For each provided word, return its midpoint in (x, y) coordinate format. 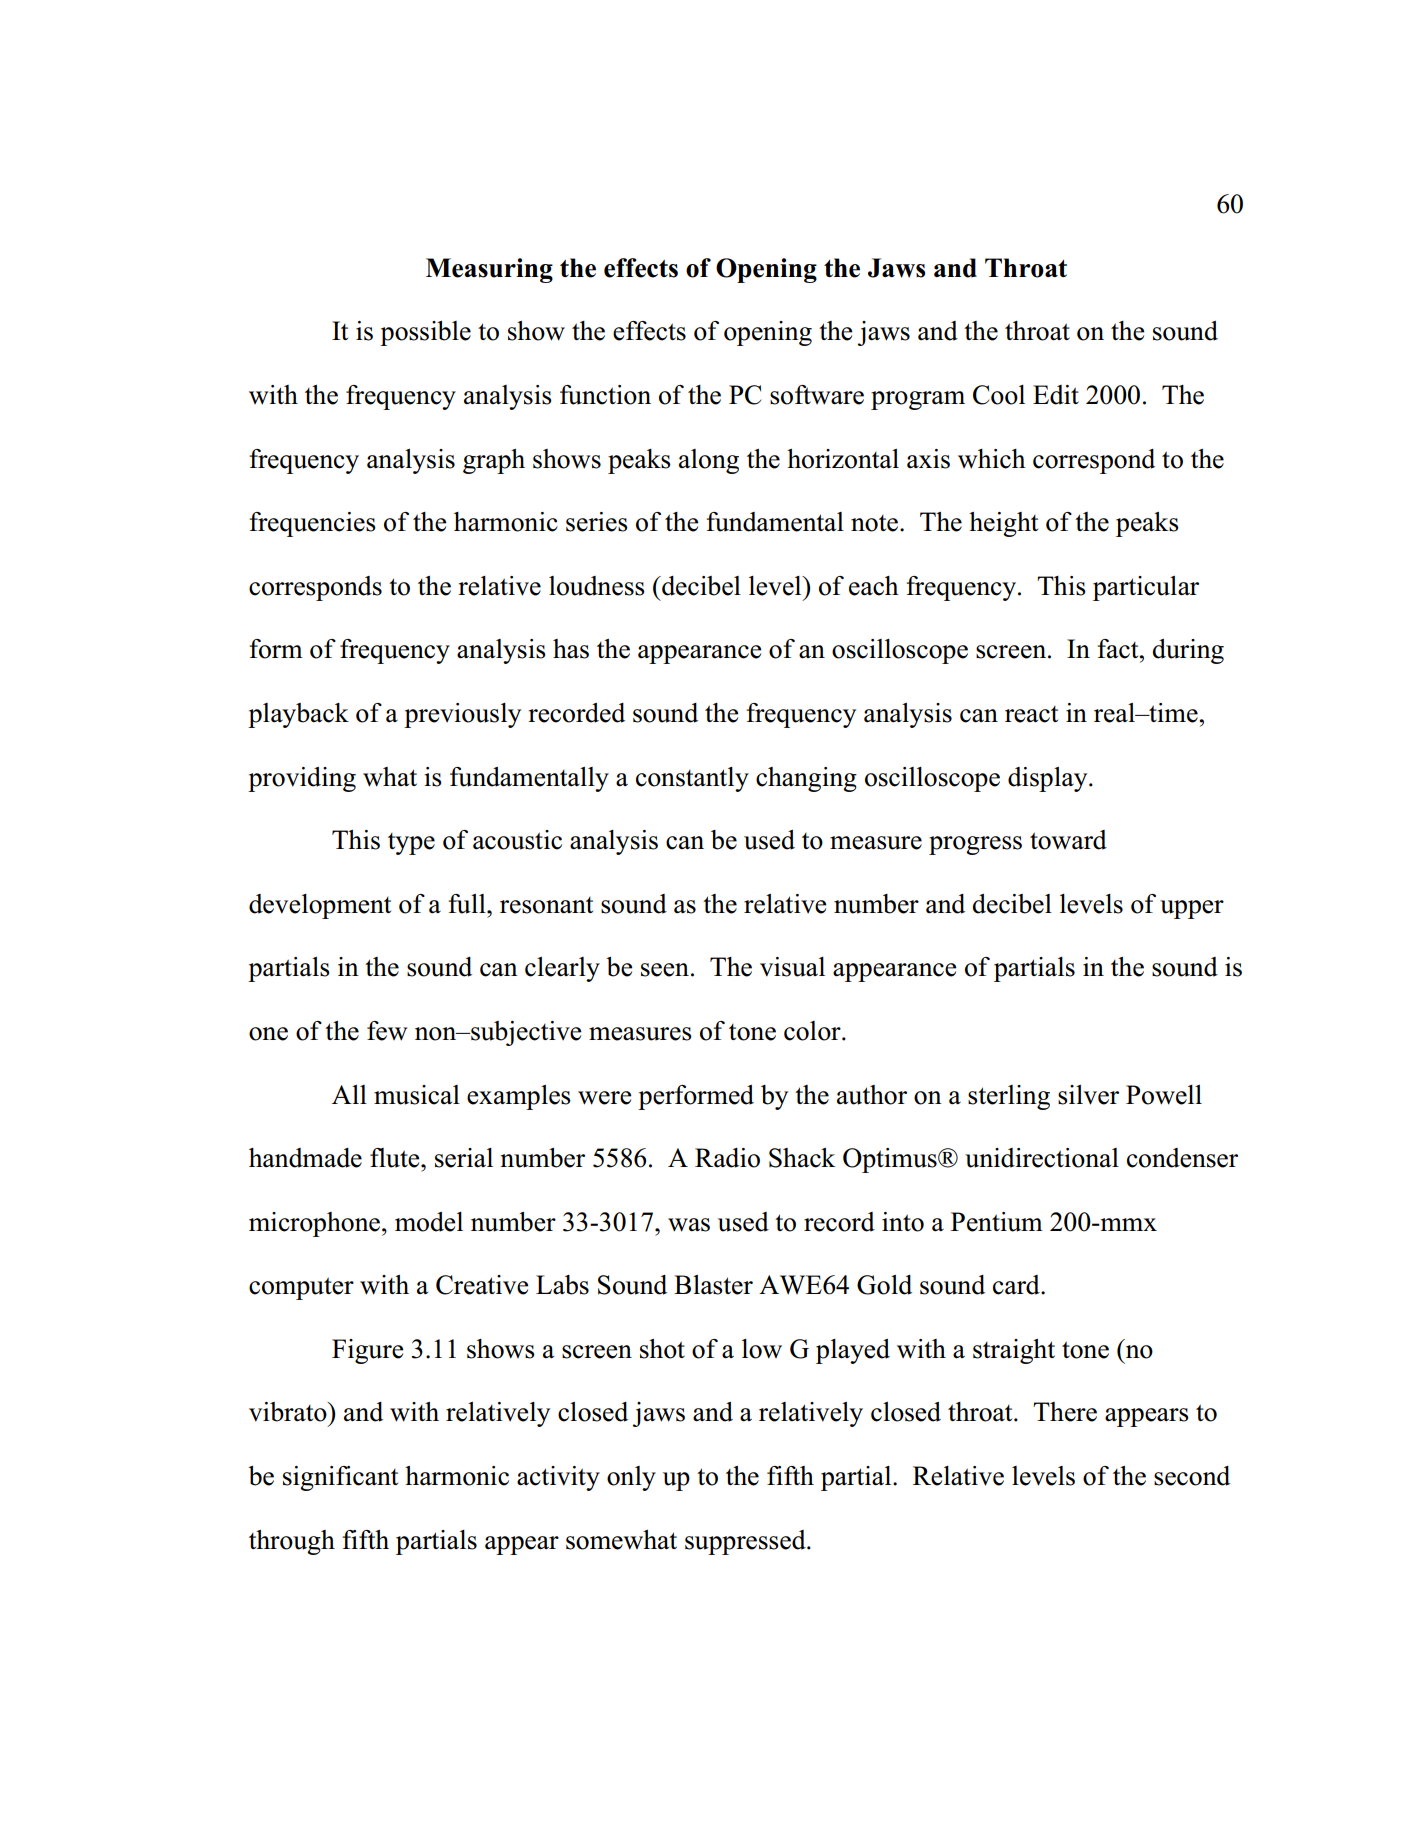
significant (340, 1478)
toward (1068, 840)
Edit (1056, 395)
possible (425, 333)
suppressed (746, 1542)
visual (792, 967)
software (817, 395)
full (468, 904)
